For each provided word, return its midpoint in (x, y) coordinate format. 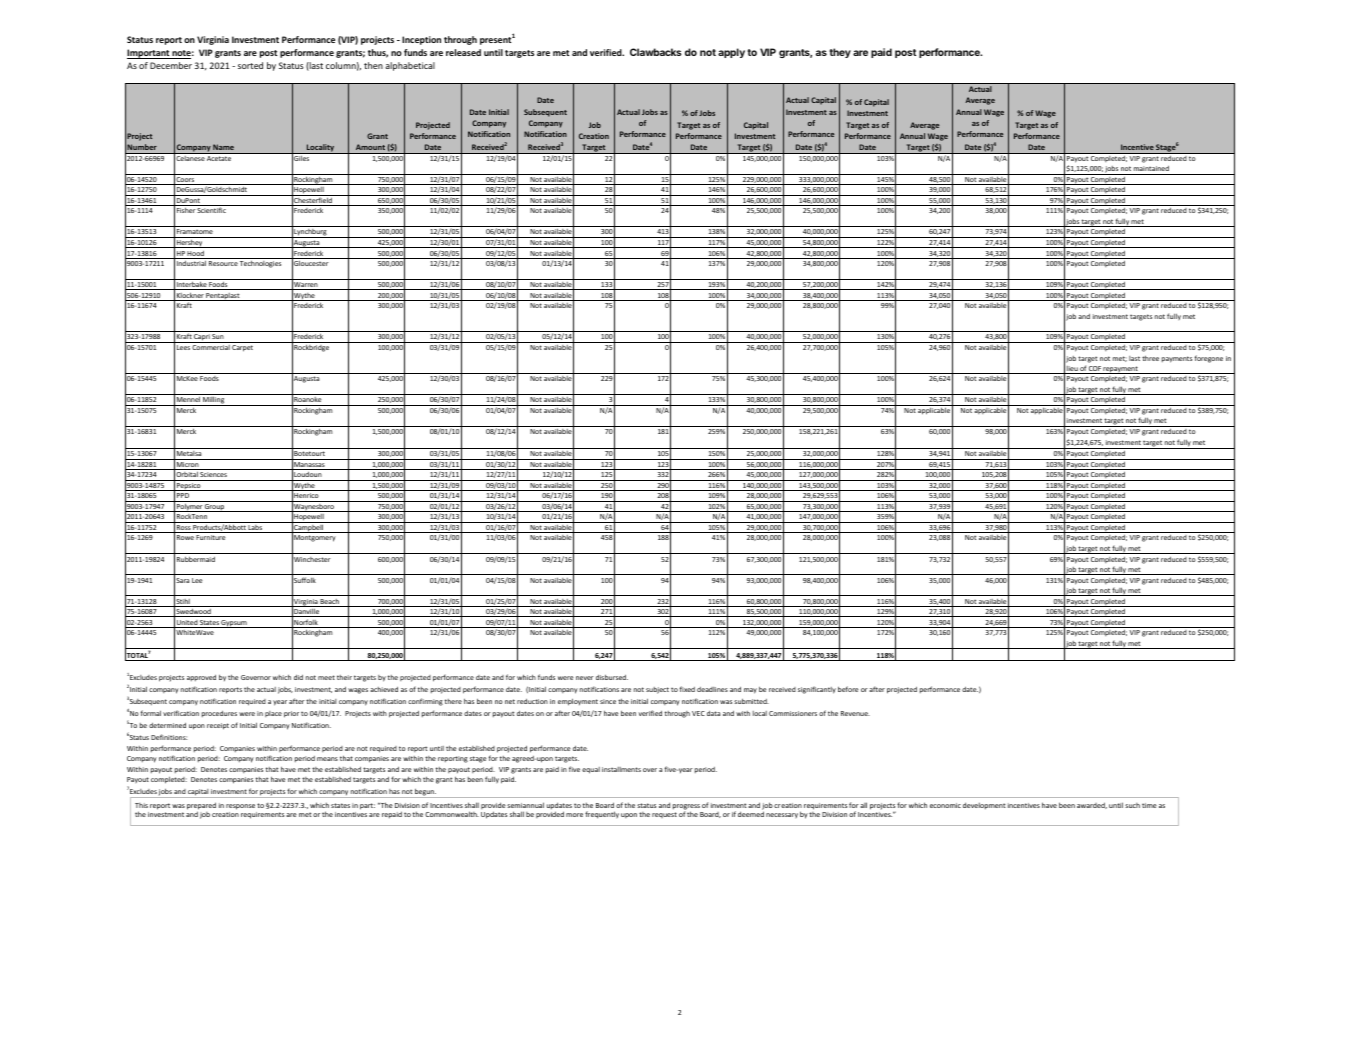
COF (1095, 370)
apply (731, 53)
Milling (214, 401)
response (240, 807)
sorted (250, 65)
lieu (1072, 370)
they (840, 53)
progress (686, 808)
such (1132, 805)
